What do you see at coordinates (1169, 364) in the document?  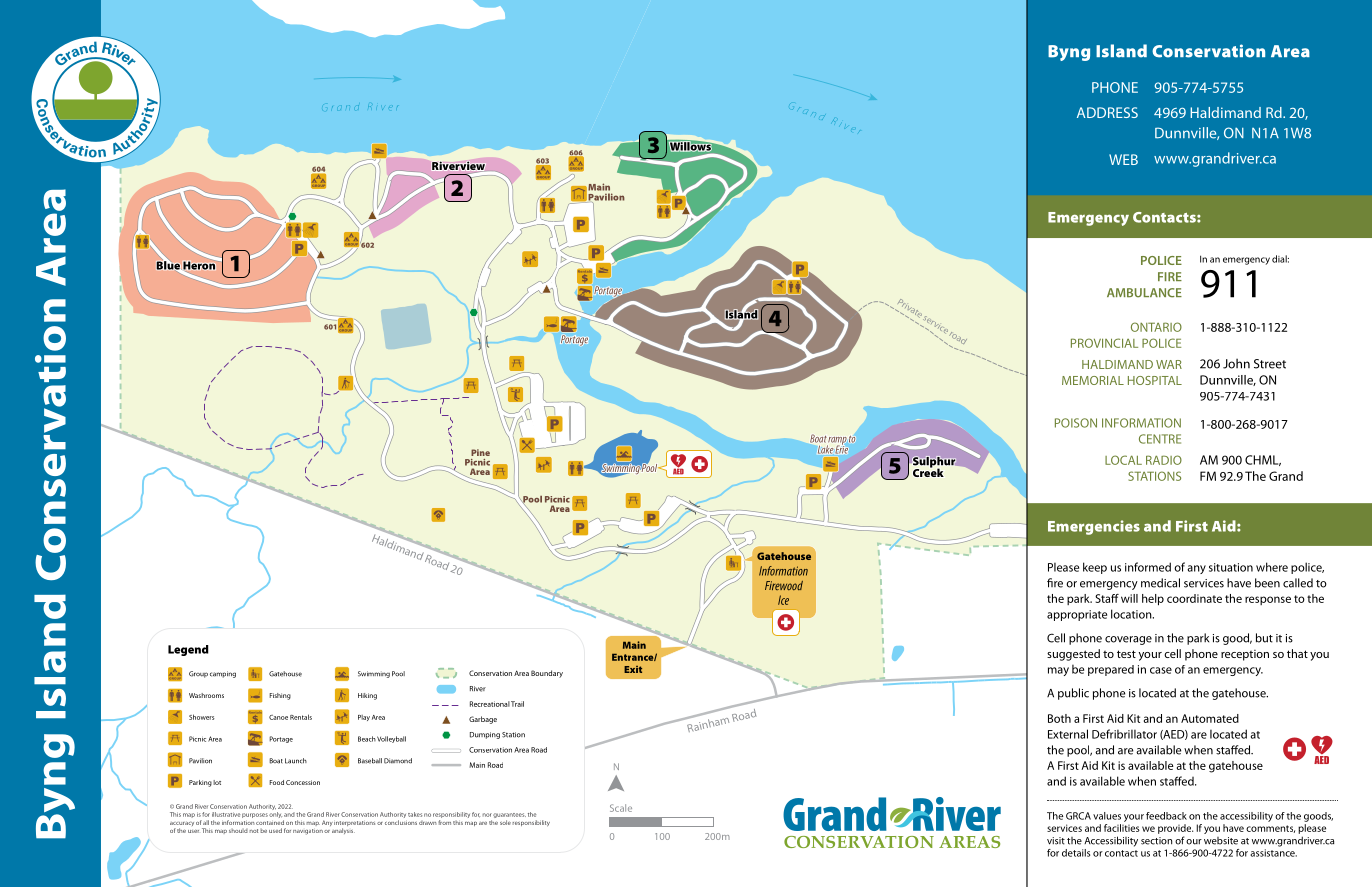 I see `WAR` at bounding box center [1169, 364].
